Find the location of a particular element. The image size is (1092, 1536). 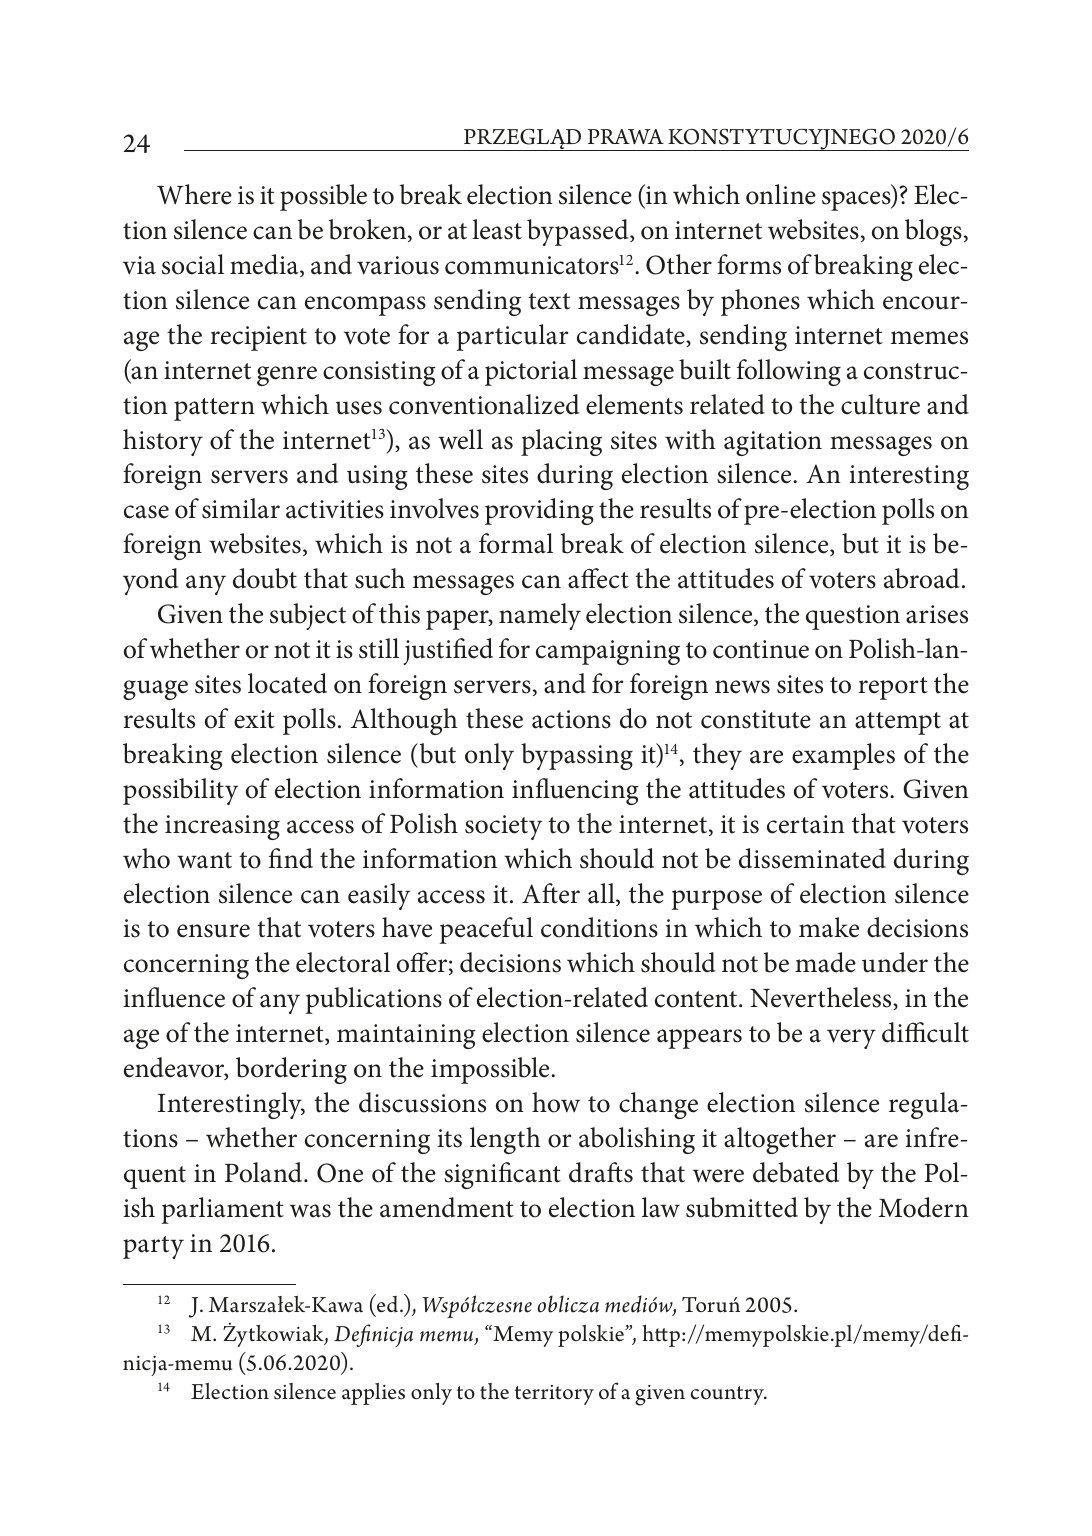

applies is located at coordinates (373, 1394).
